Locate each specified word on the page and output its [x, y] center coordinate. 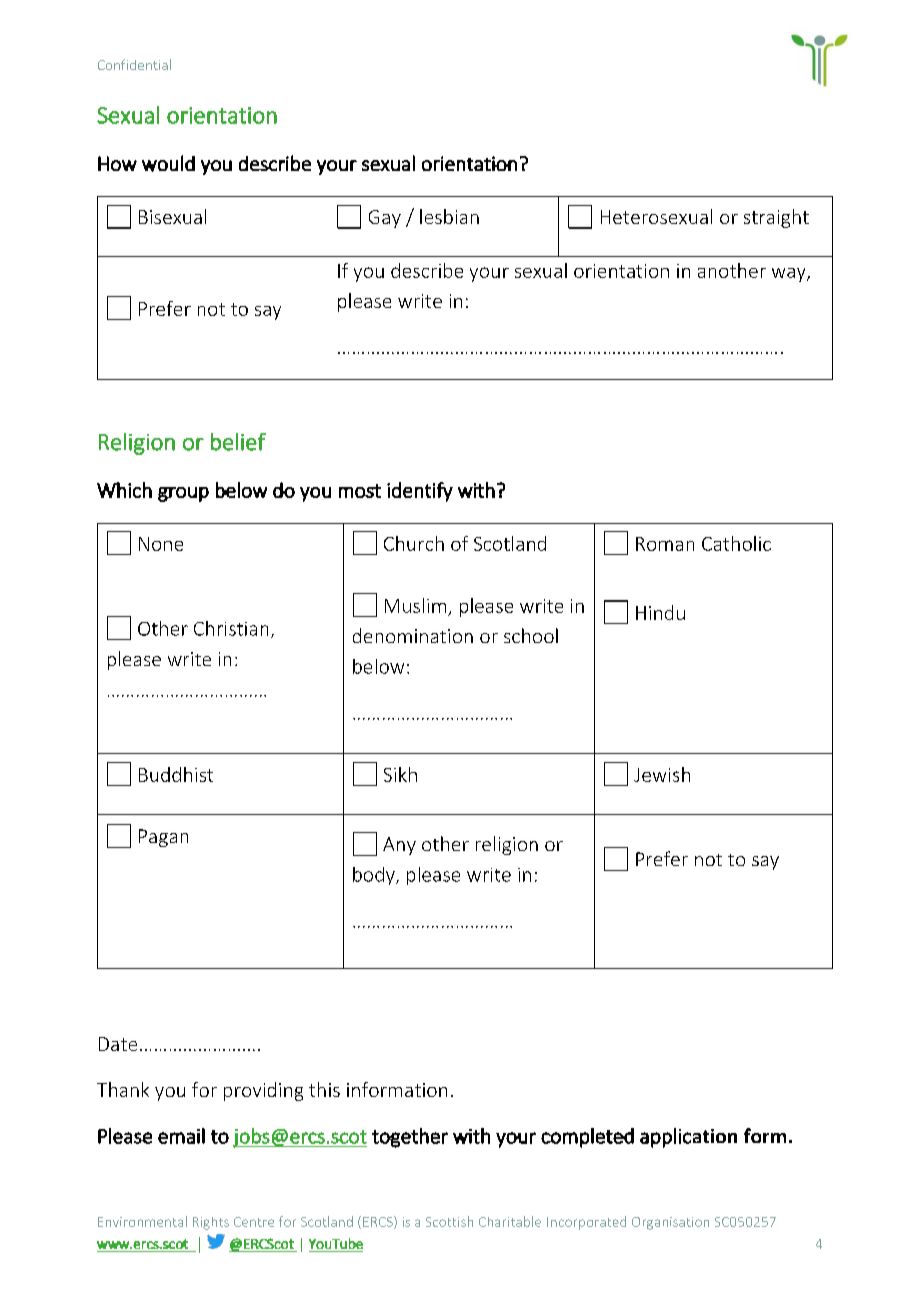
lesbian [449, 216]
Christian [231, 628]
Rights [211, 1223]
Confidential [134, 64]
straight [776, 218]
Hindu [660, 612]
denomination [413, 635]
